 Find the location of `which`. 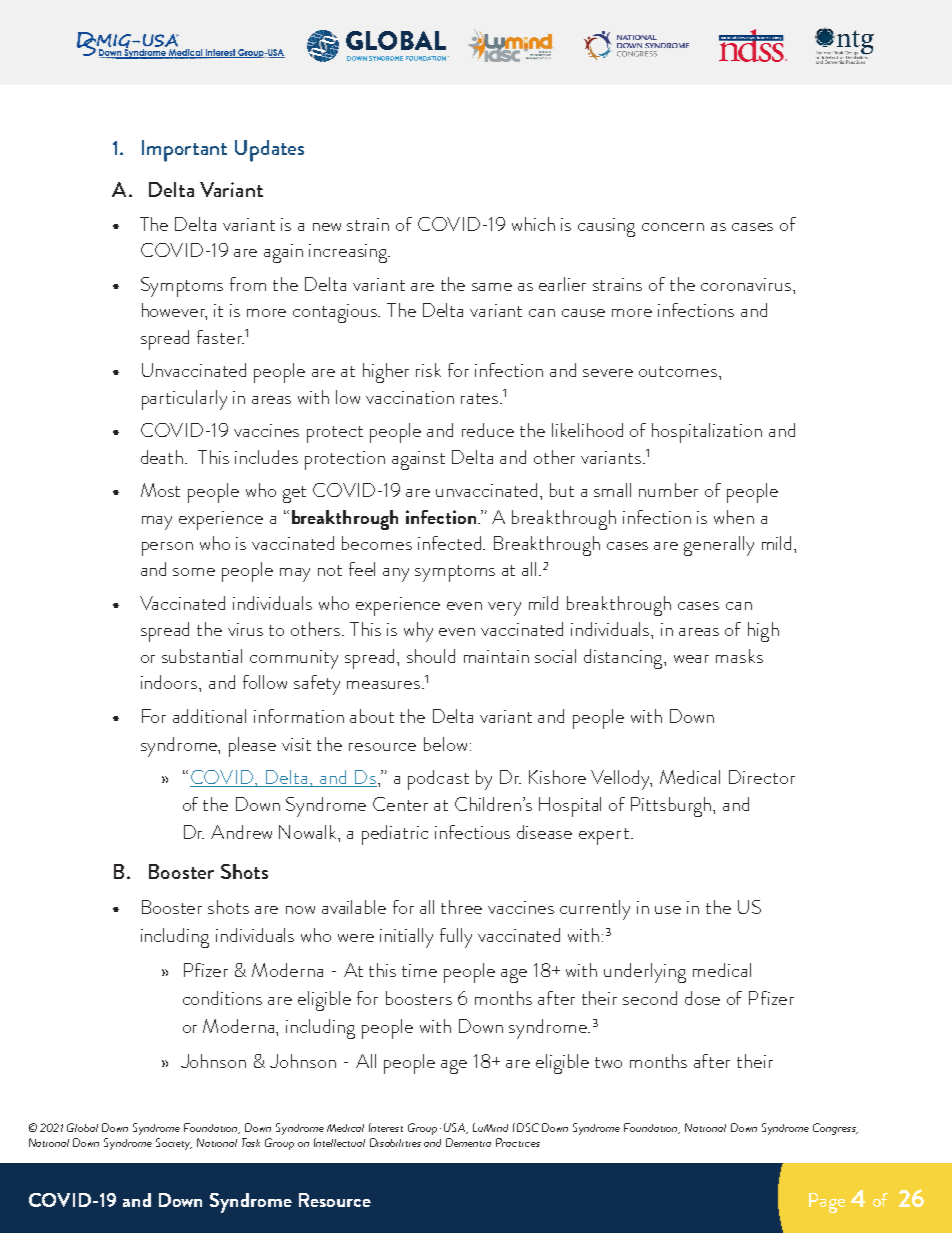

which is located at coordinates (533, 224).
